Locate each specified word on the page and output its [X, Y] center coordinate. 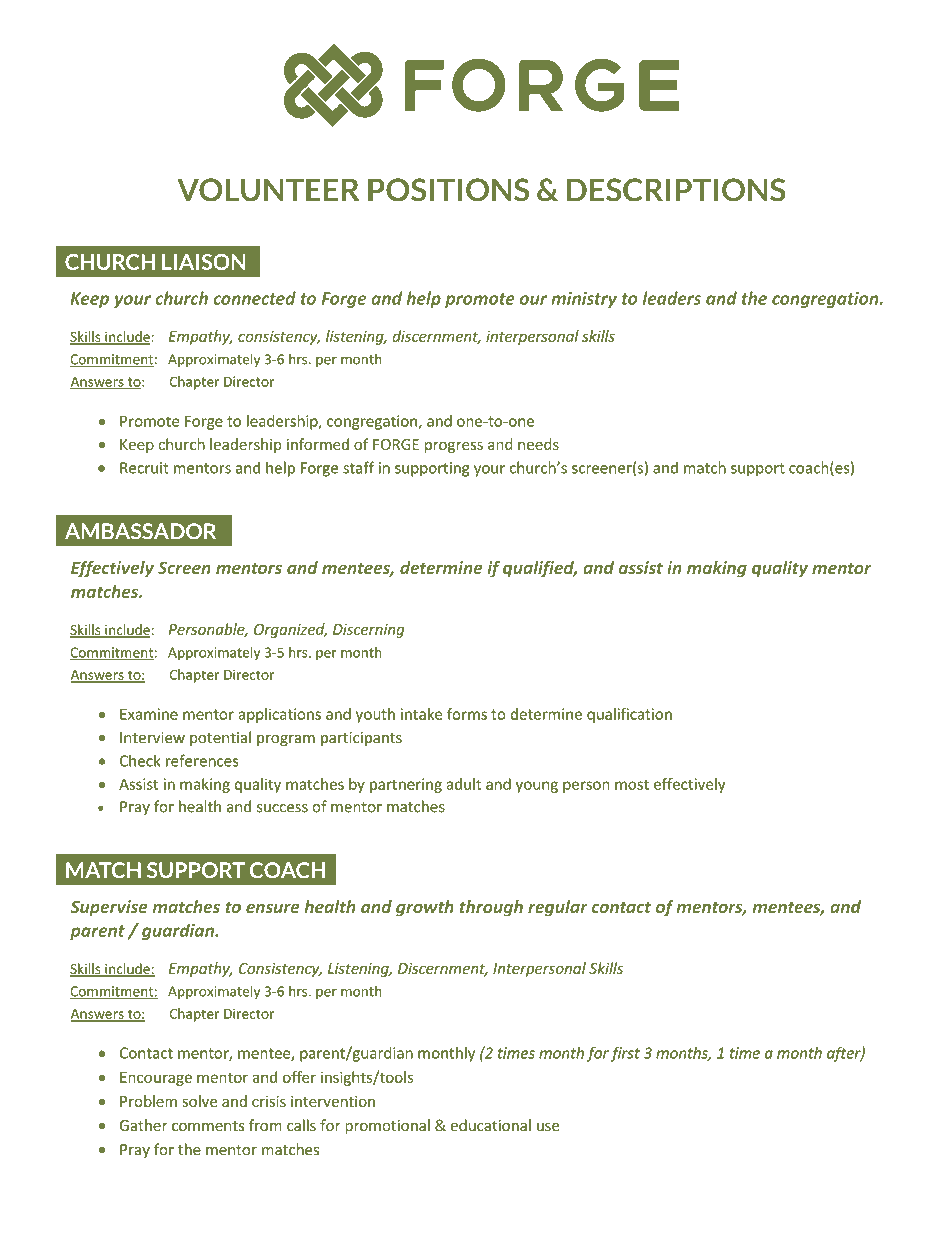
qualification [629, 715]
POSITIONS [448, 190]
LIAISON [203, 262]
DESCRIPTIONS [676, 190]
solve [199, 1101]
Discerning [369, 630]
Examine [149, 714]
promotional [387, 1126]
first [625, 1054]
